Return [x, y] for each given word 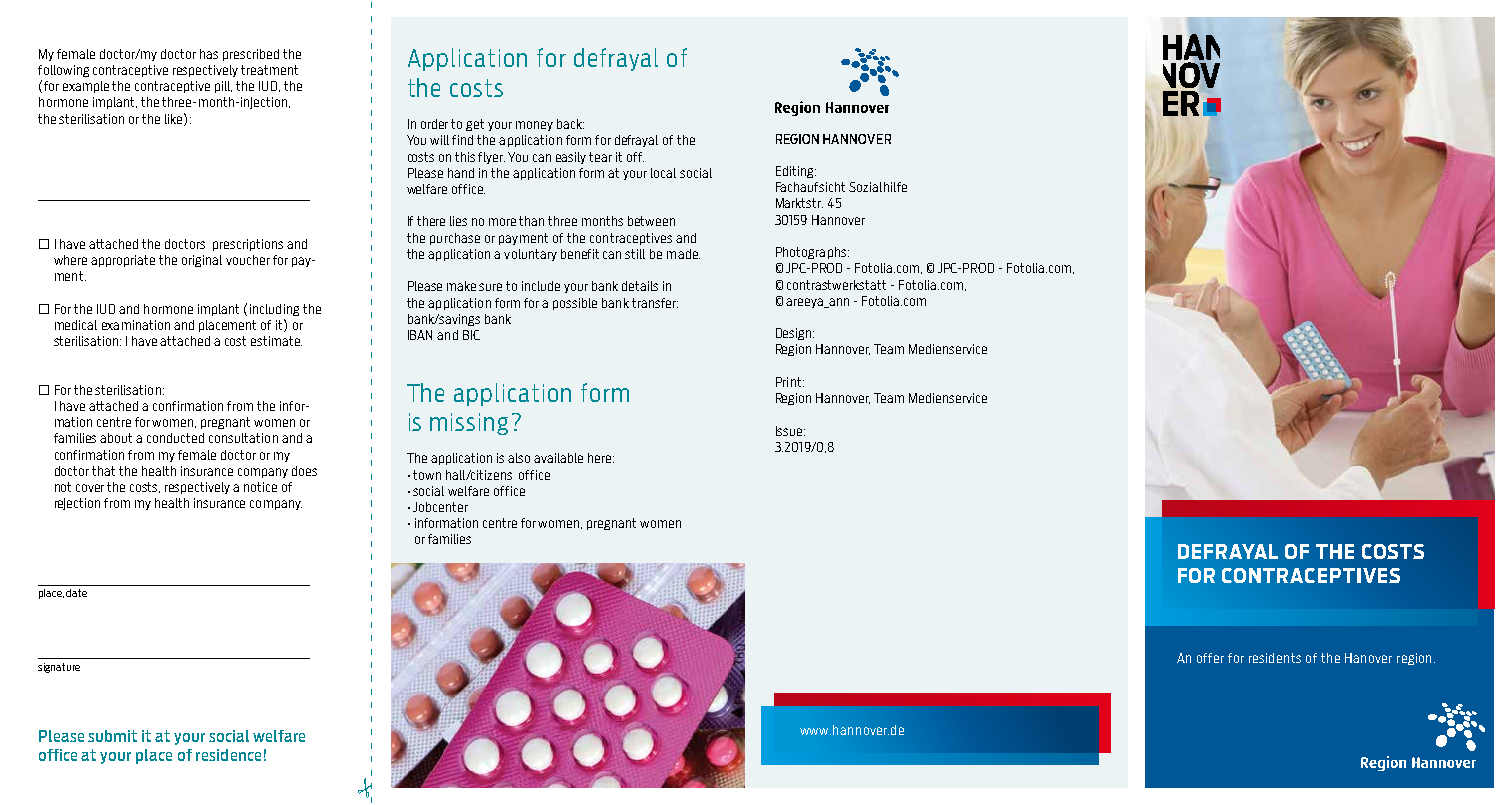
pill [223, 87]
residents [1275, 658]
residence [228, 755]
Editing [796, 172]
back [570, 124]
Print [788, 382]
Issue [789, 431]
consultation [243, 438]
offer [1210, 658]
